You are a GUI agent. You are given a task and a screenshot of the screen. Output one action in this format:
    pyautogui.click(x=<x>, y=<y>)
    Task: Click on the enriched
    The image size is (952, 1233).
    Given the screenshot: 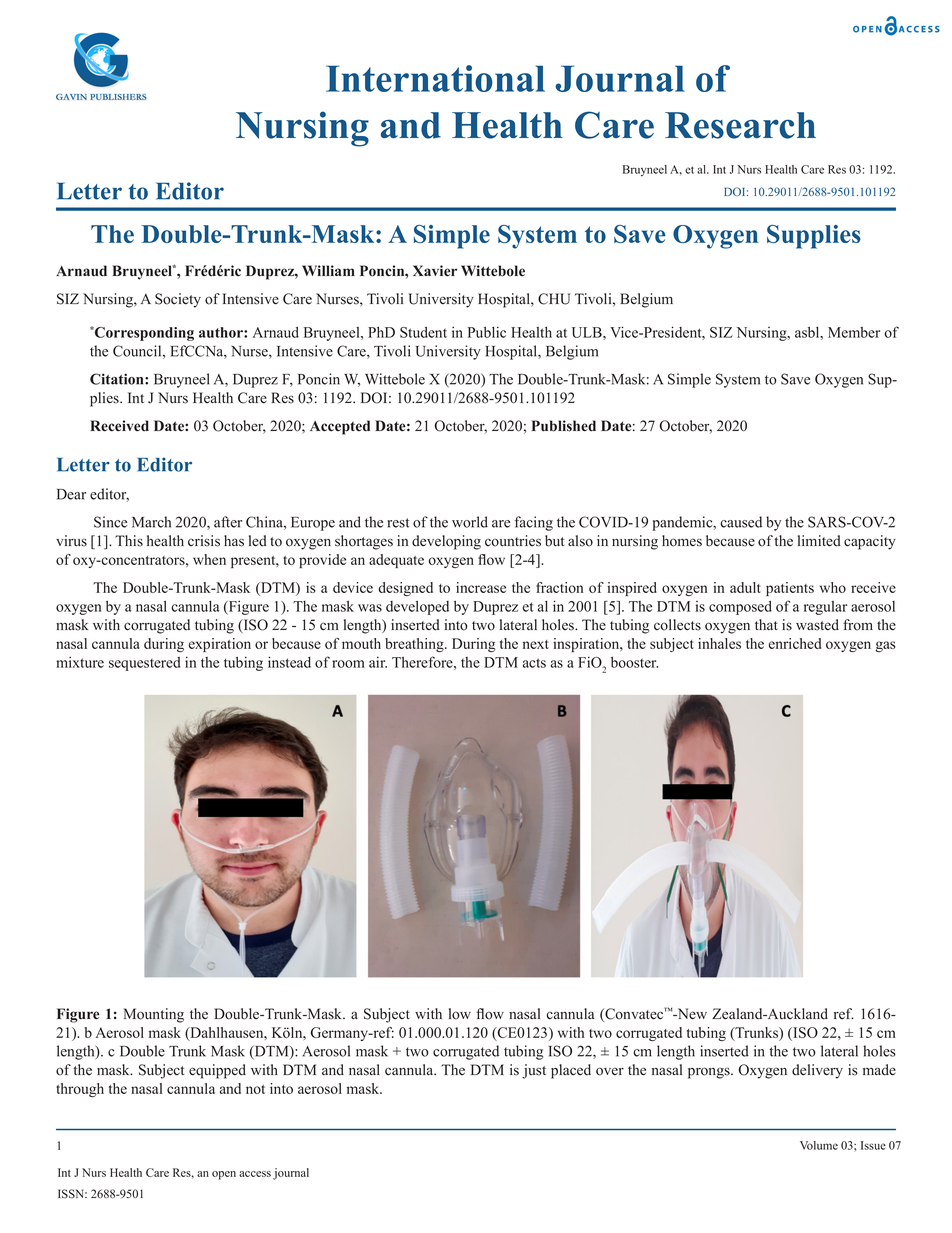 What is the action you would take?
    pyautogui.click(x=795, y=643)
